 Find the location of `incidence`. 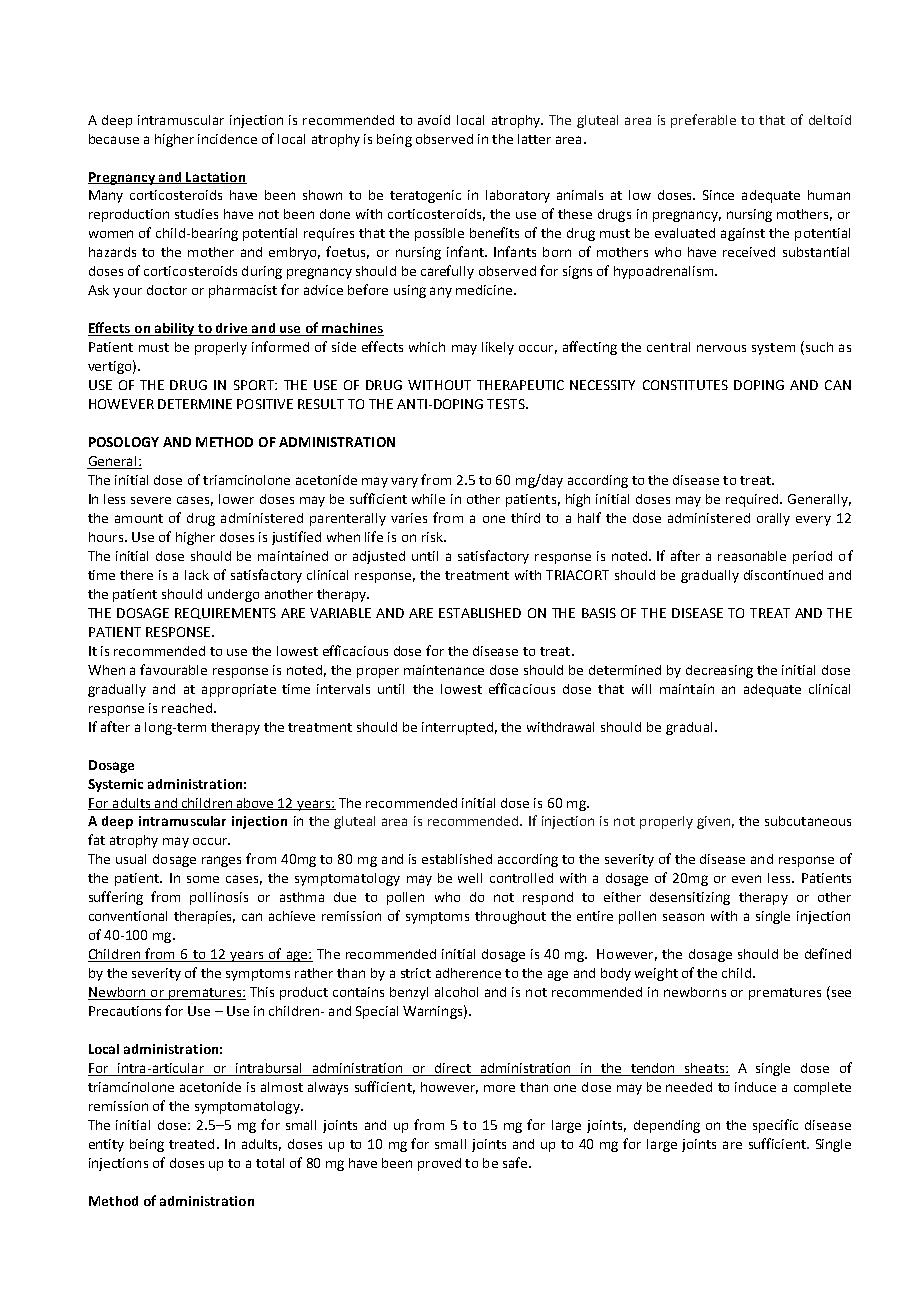

incidence is located at coordinates (227, 139).
